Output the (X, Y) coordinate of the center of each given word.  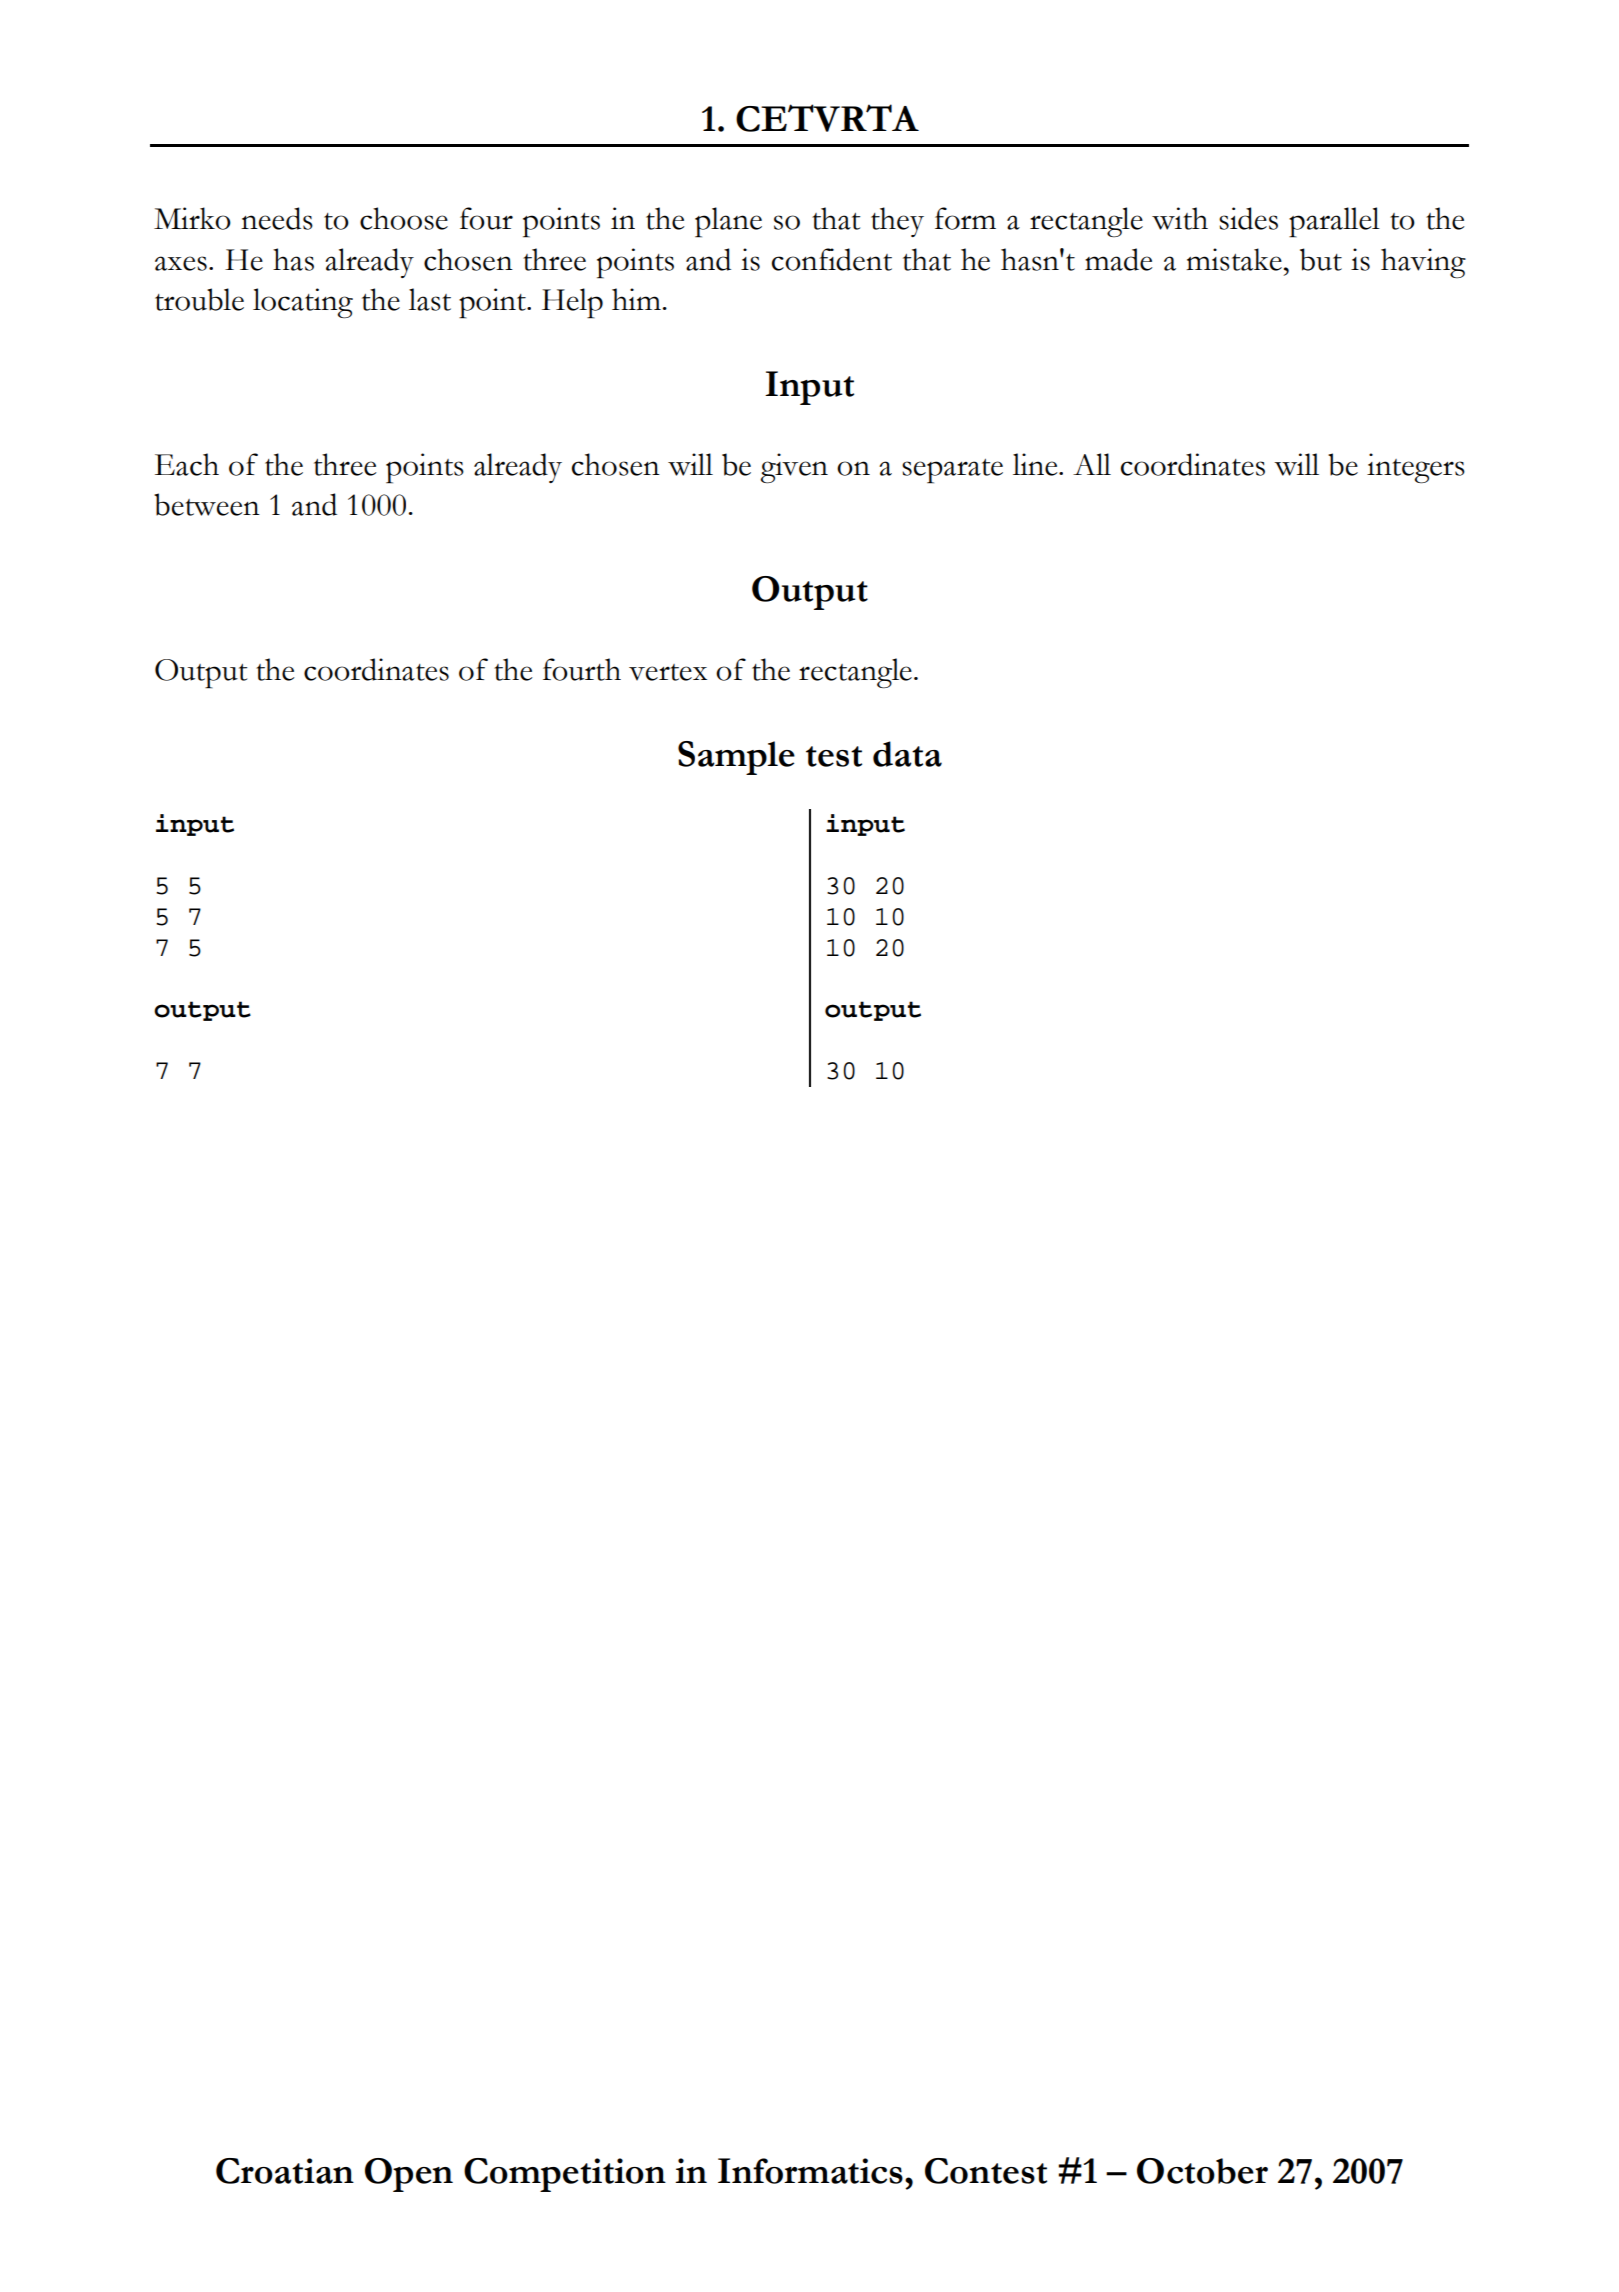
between (207, 504)
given (794, 468)
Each (187, 464)
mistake (1234, 259)
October (1202, 2171)
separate (952, 471)
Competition (565, 2175)
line (1036, 464)
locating (303, 303)
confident (832, 259)
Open (409, 2175)
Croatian (285, 2171)
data (907, 754)
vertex (668, 672)
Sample (736, 758)
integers (1416, 468)
